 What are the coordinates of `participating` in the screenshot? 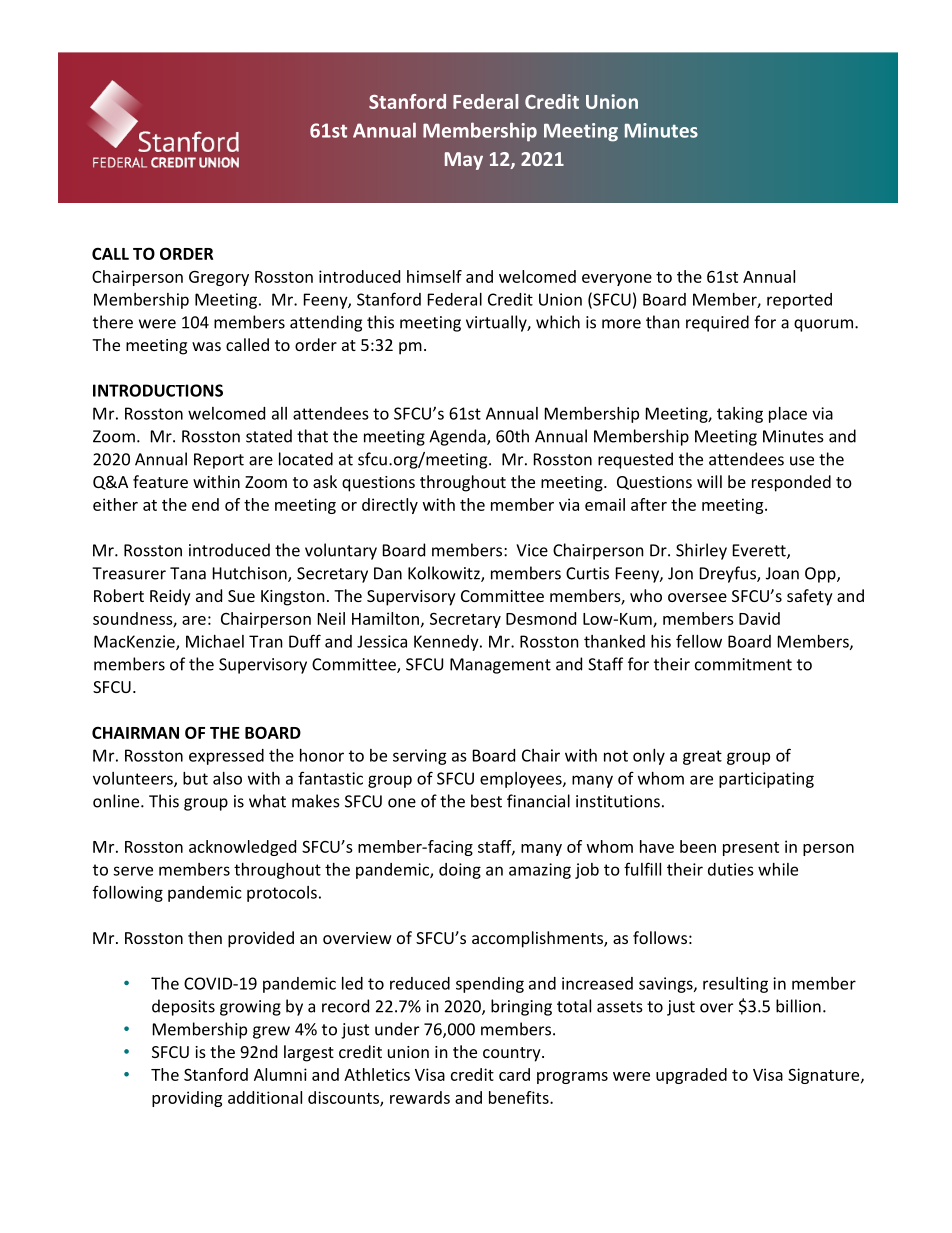 It's located at (766, 780).
